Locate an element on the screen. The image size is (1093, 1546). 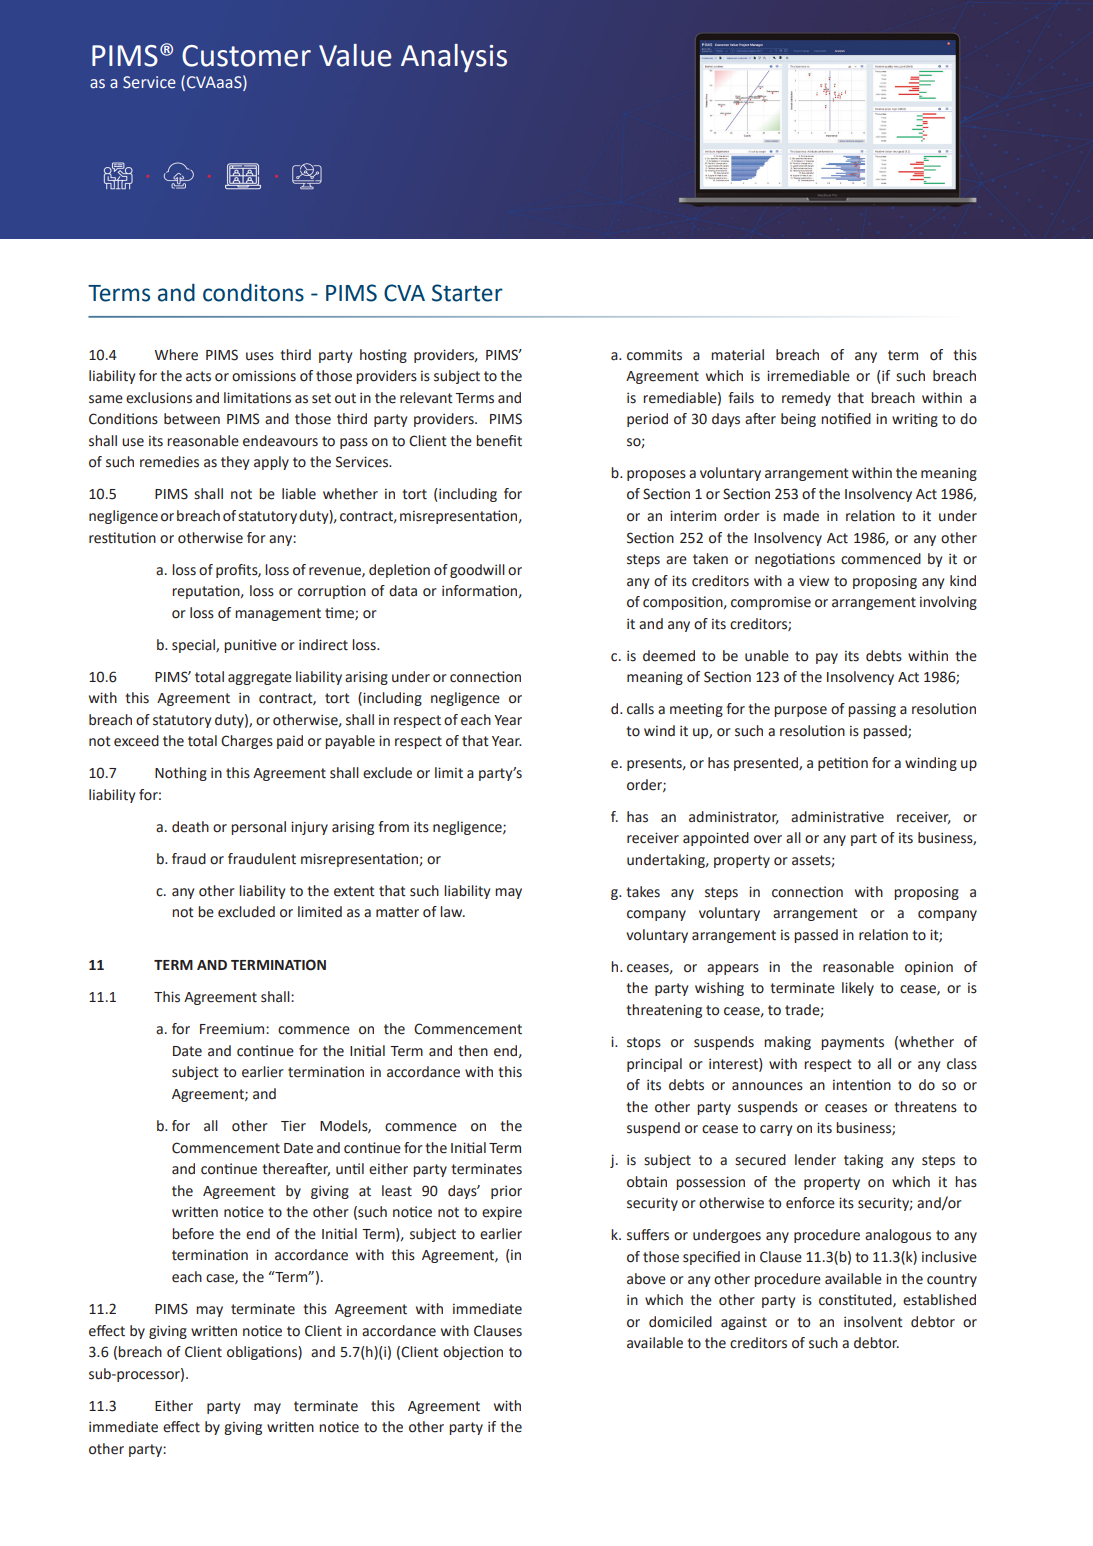
insolvent is located at coordinates (873, 1322).
